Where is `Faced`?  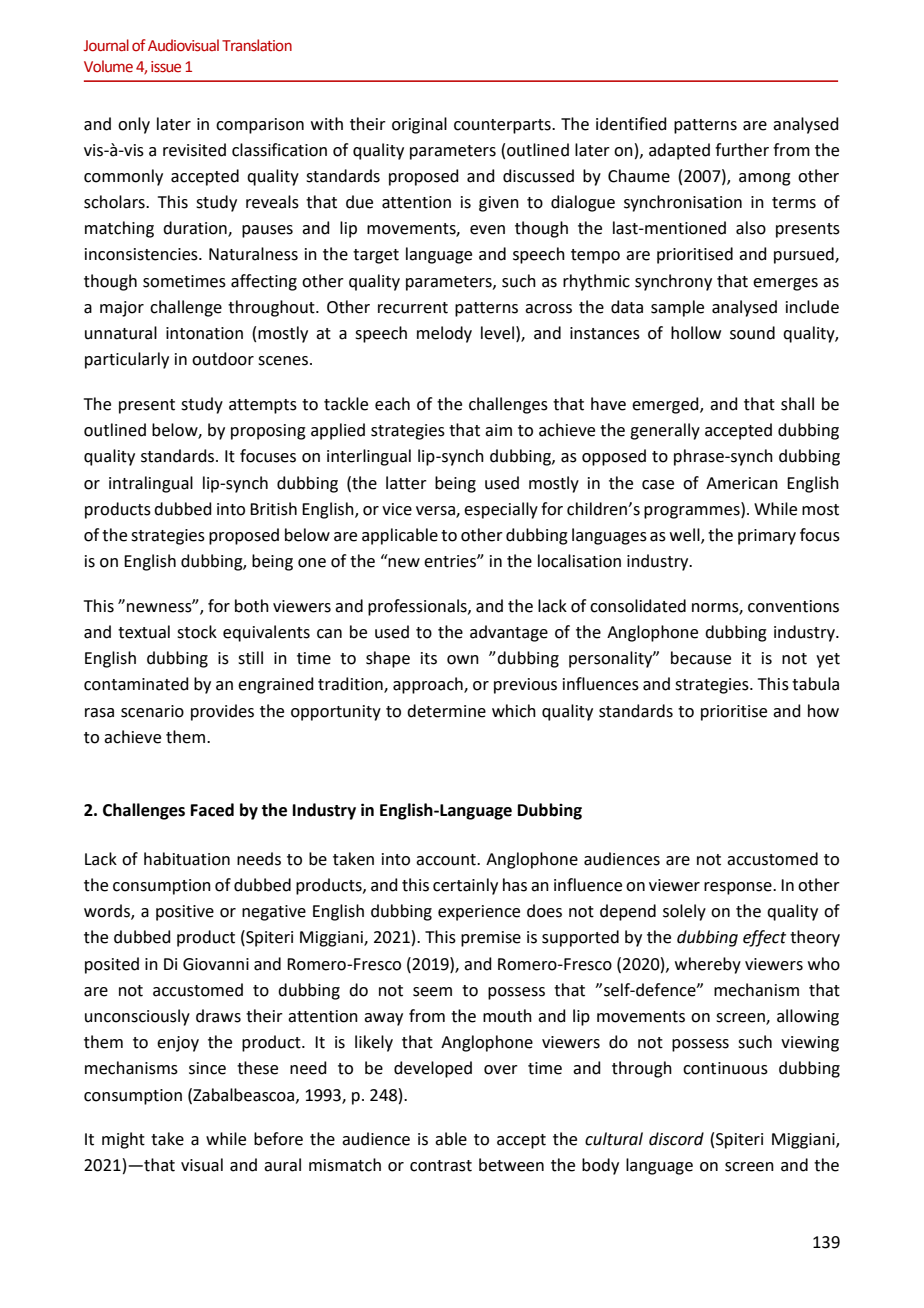 Faced is located at coordinates (212, 810).
